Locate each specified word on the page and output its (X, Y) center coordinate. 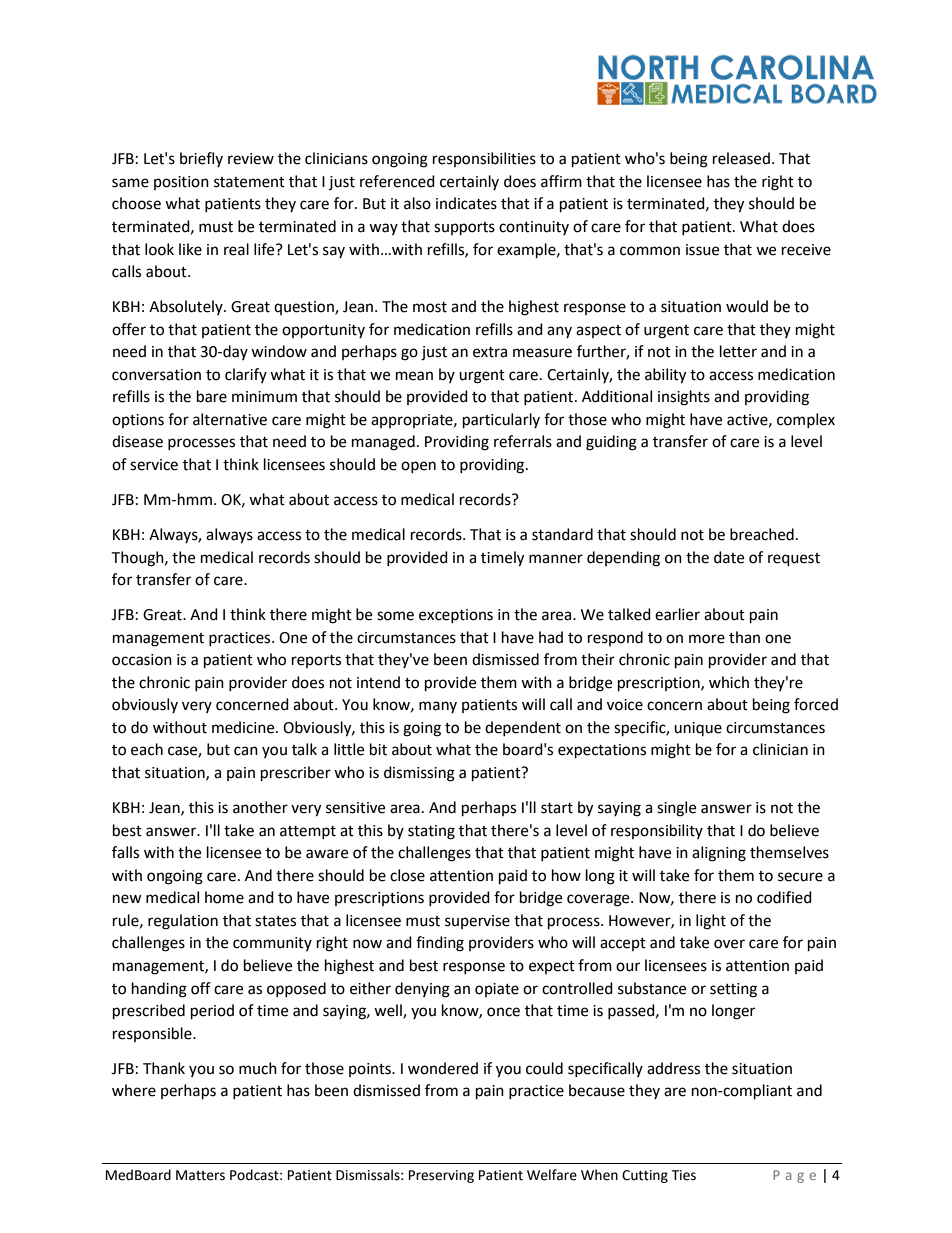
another (260, 807)
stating (431, 832)
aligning (719, 854)
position (181, 183)
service (154, 465)
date (729, 557)
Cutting (645, 1176)
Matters (200, 1175)
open (418, 467)
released (741, 158)
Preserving (441, 1176)
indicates (466, 203)
